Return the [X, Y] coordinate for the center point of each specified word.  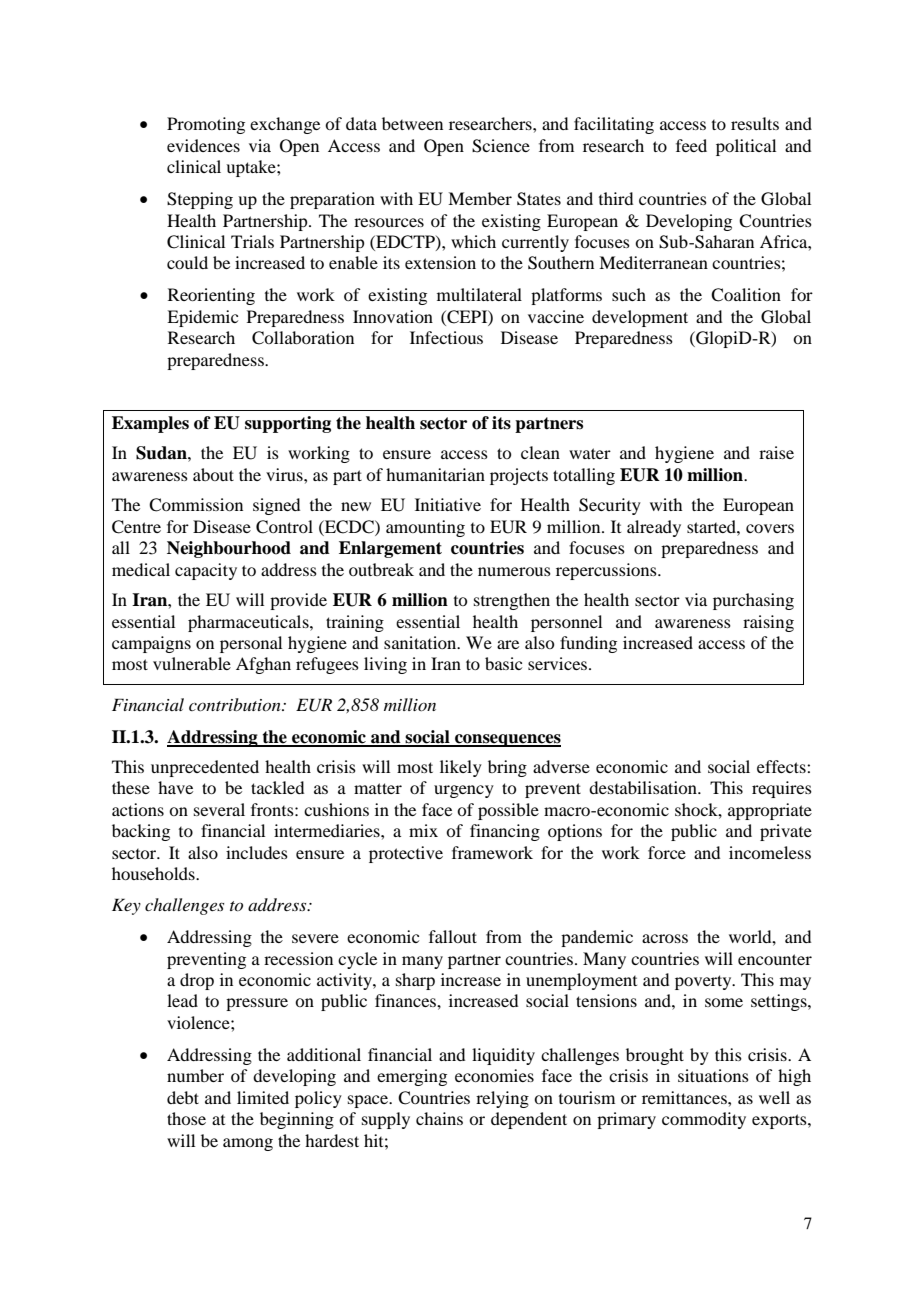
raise [776, 452]
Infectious [446, 337]
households [154, 873]
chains [439, 1118]
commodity [704, 1120]
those [186, 1118]
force [667, 852]
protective [406, 854]
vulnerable [192, 663]
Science [501, 146]
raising [768, 623]
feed [691, 145]
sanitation [421, 642]
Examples [150, 424]
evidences [203, 145]
